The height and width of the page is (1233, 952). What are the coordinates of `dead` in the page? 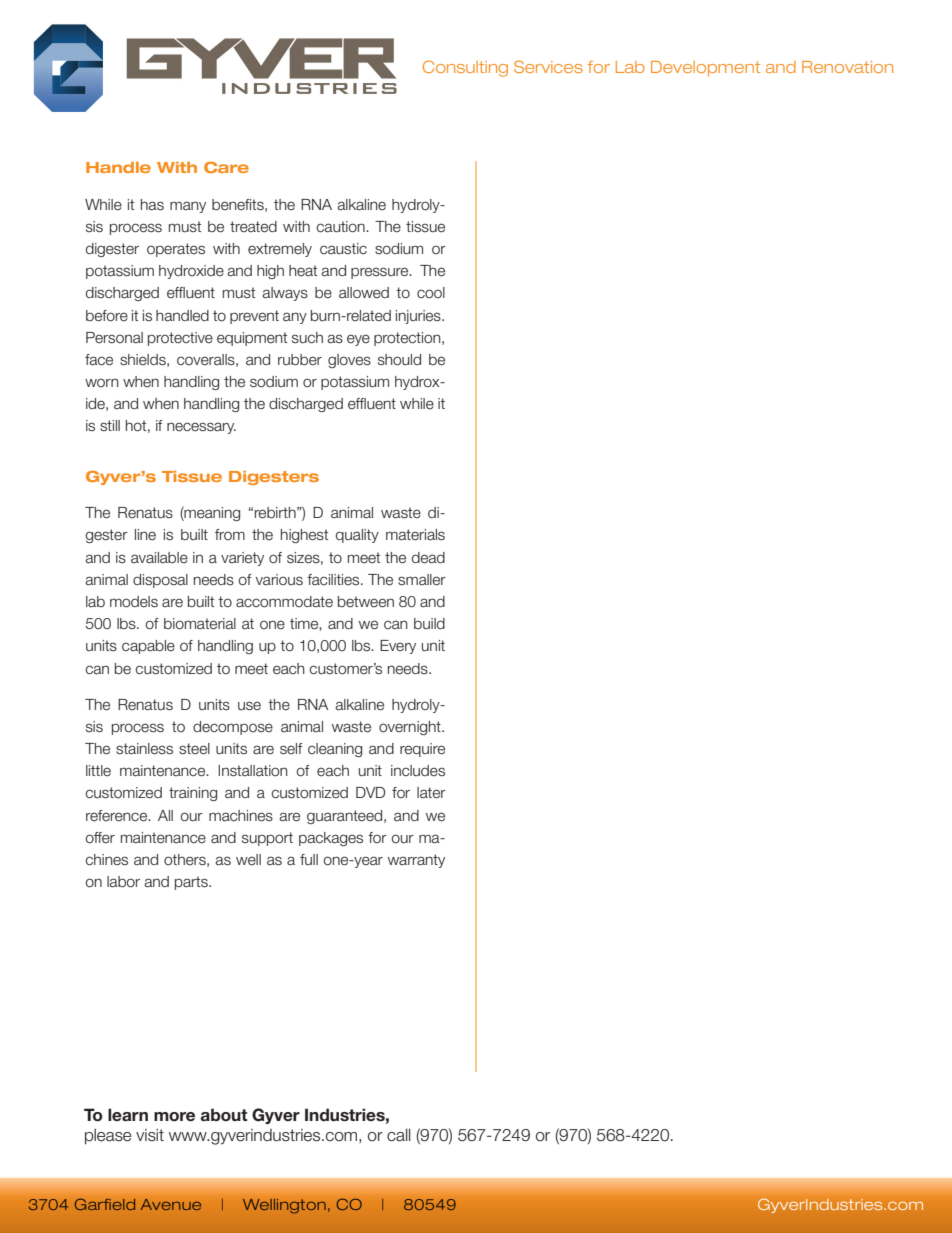 It's located at (428, 558).
